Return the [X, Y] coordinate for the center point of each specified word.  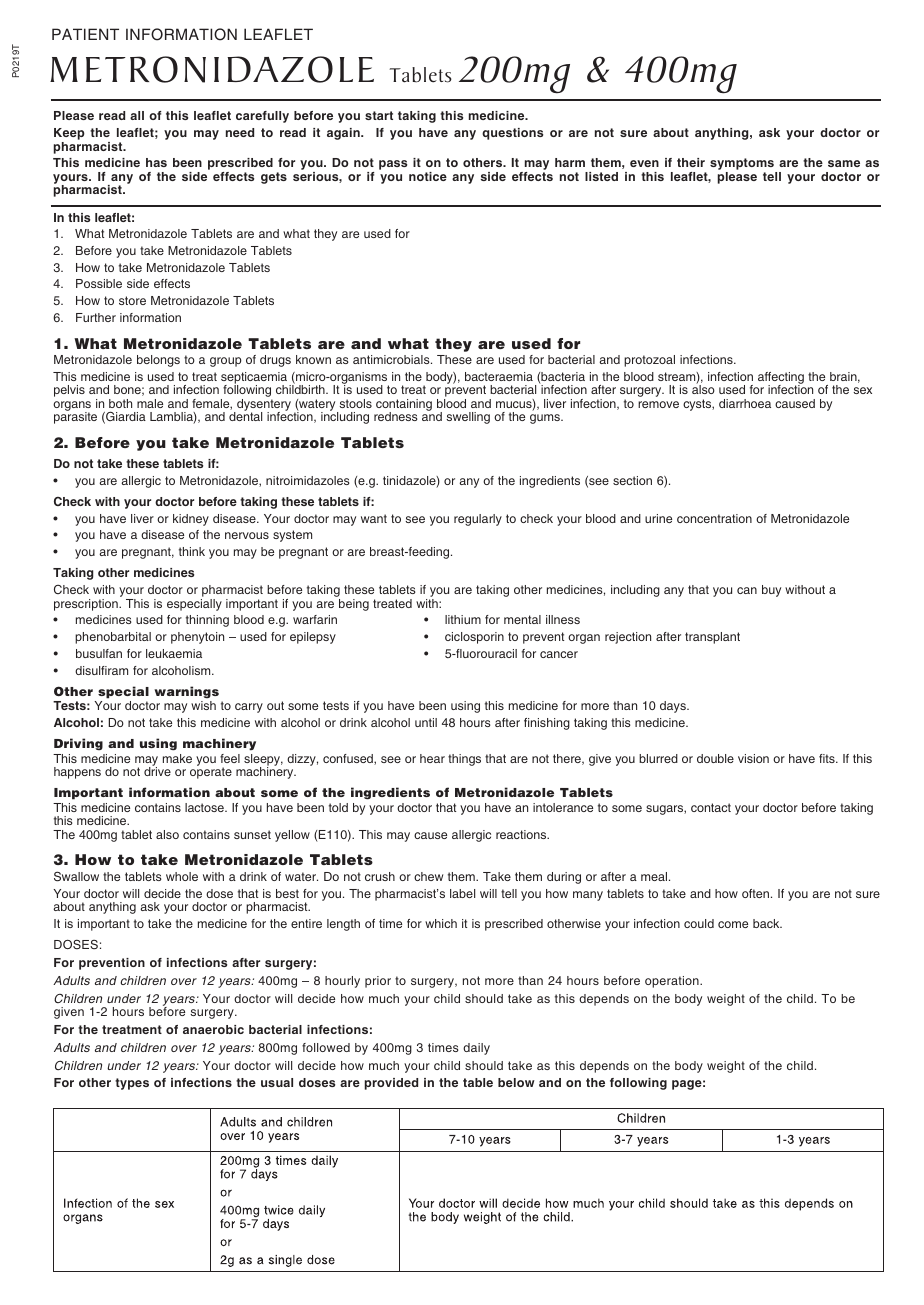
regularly [478, 520]
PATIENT [85, 34]
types [132, 1084]
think [192, 551]
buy [771, 591]
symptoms [743, 165]
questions [512, 134]
